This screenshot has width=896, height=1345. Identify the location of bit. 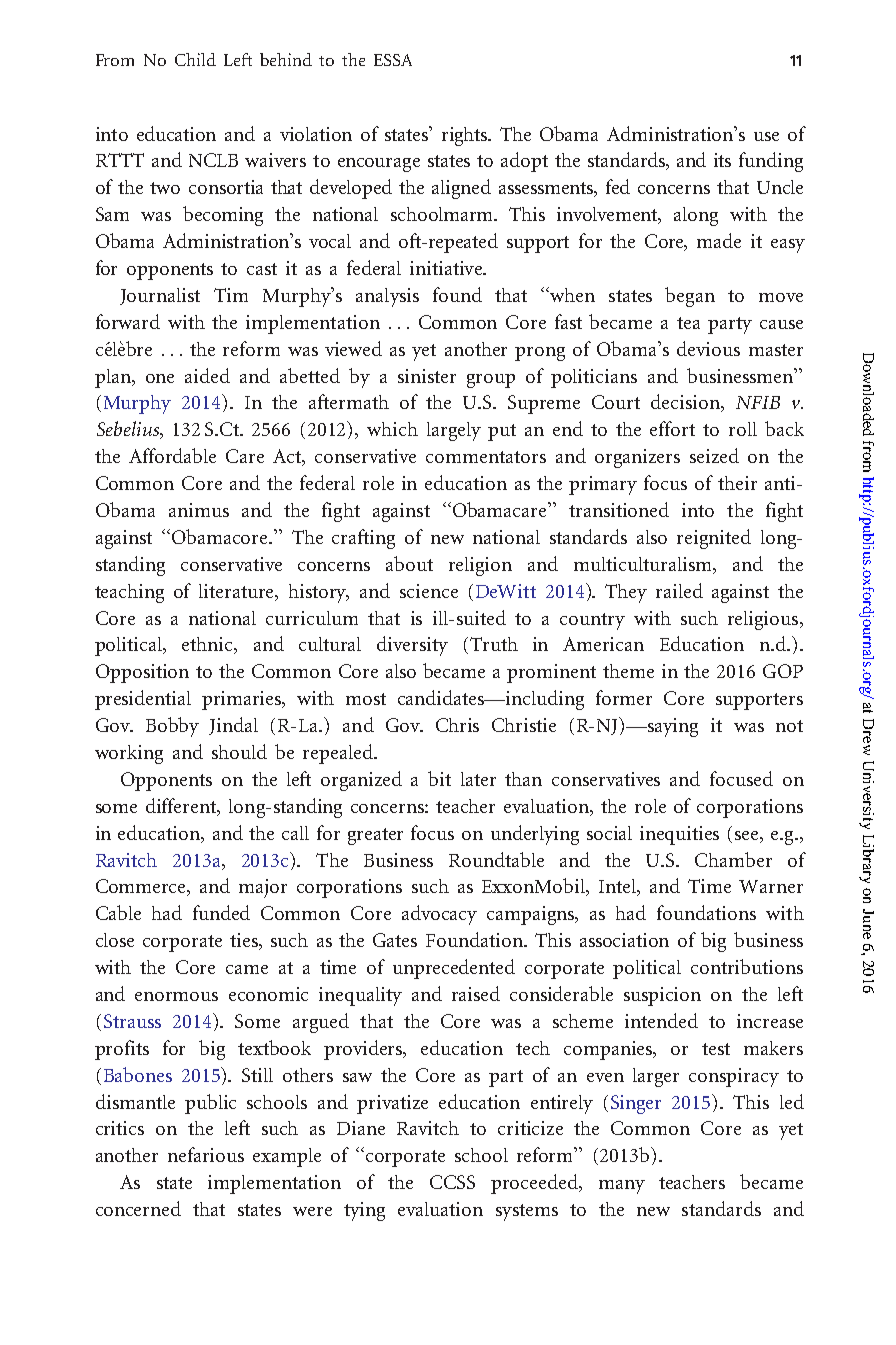
(439, 778).
